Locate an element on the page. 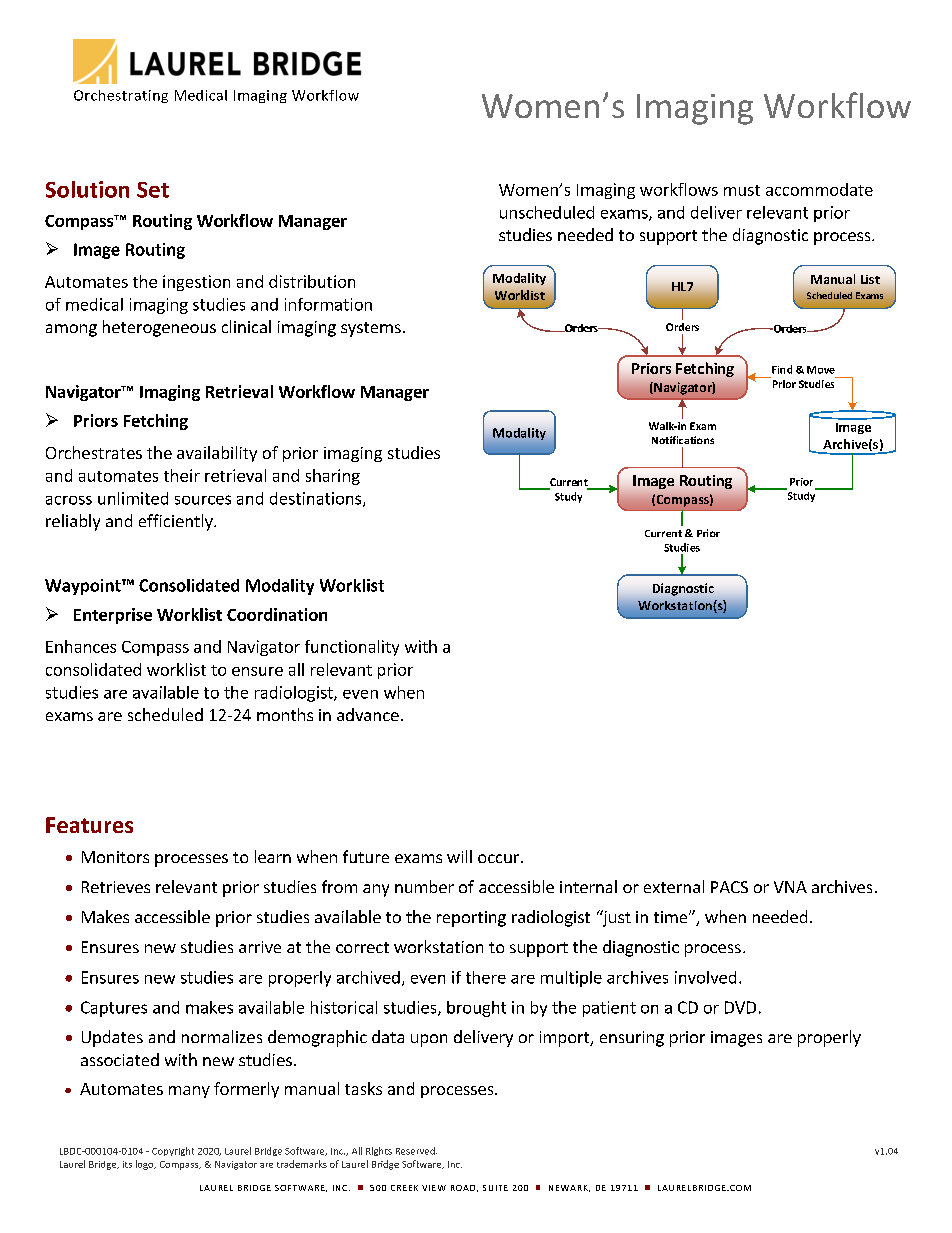 The width and height of the document is (952, 1233). their is located at coordinates (182, 475).
